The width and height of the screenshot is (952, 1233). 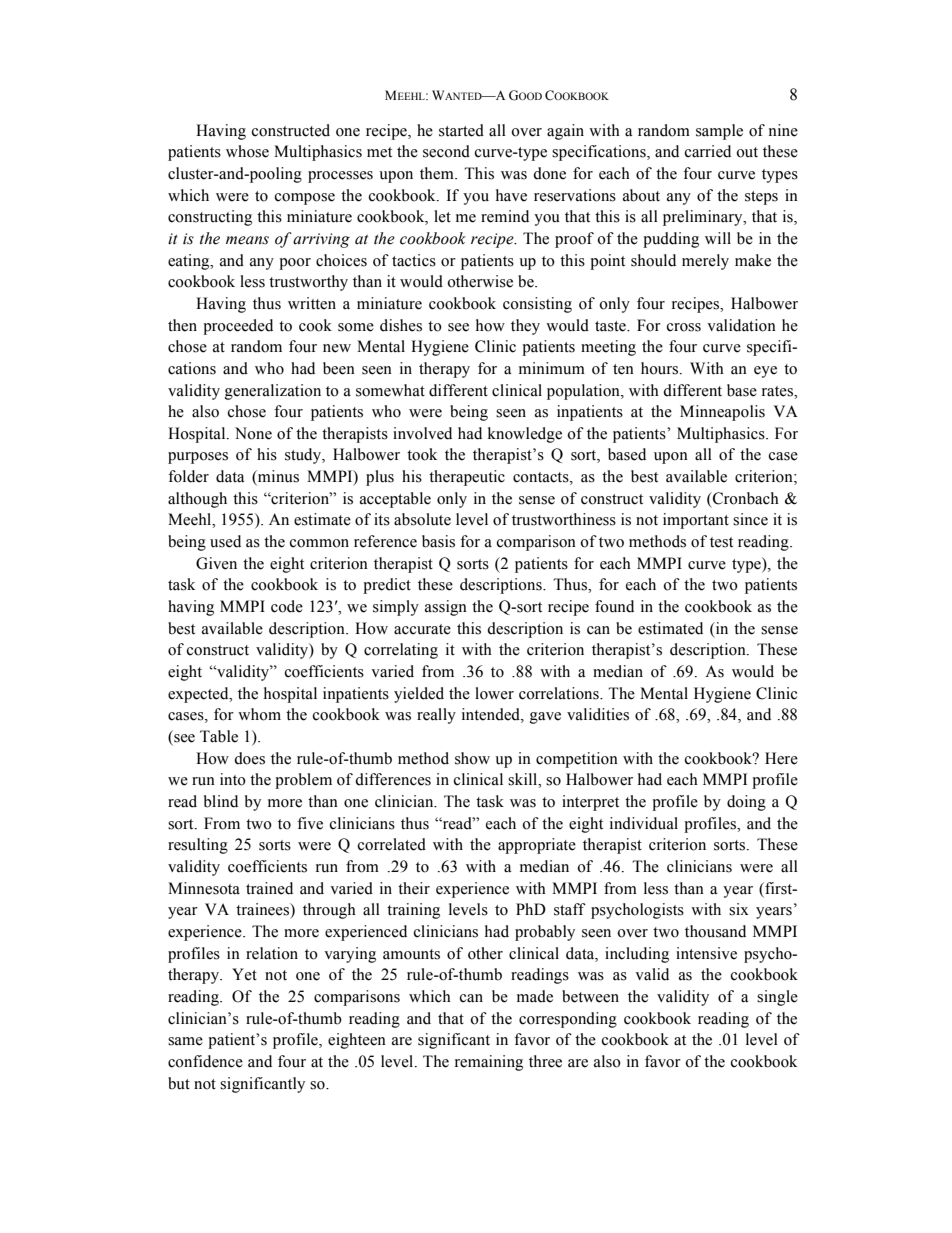 I want to click on carried, so click(x=708, y=151).
